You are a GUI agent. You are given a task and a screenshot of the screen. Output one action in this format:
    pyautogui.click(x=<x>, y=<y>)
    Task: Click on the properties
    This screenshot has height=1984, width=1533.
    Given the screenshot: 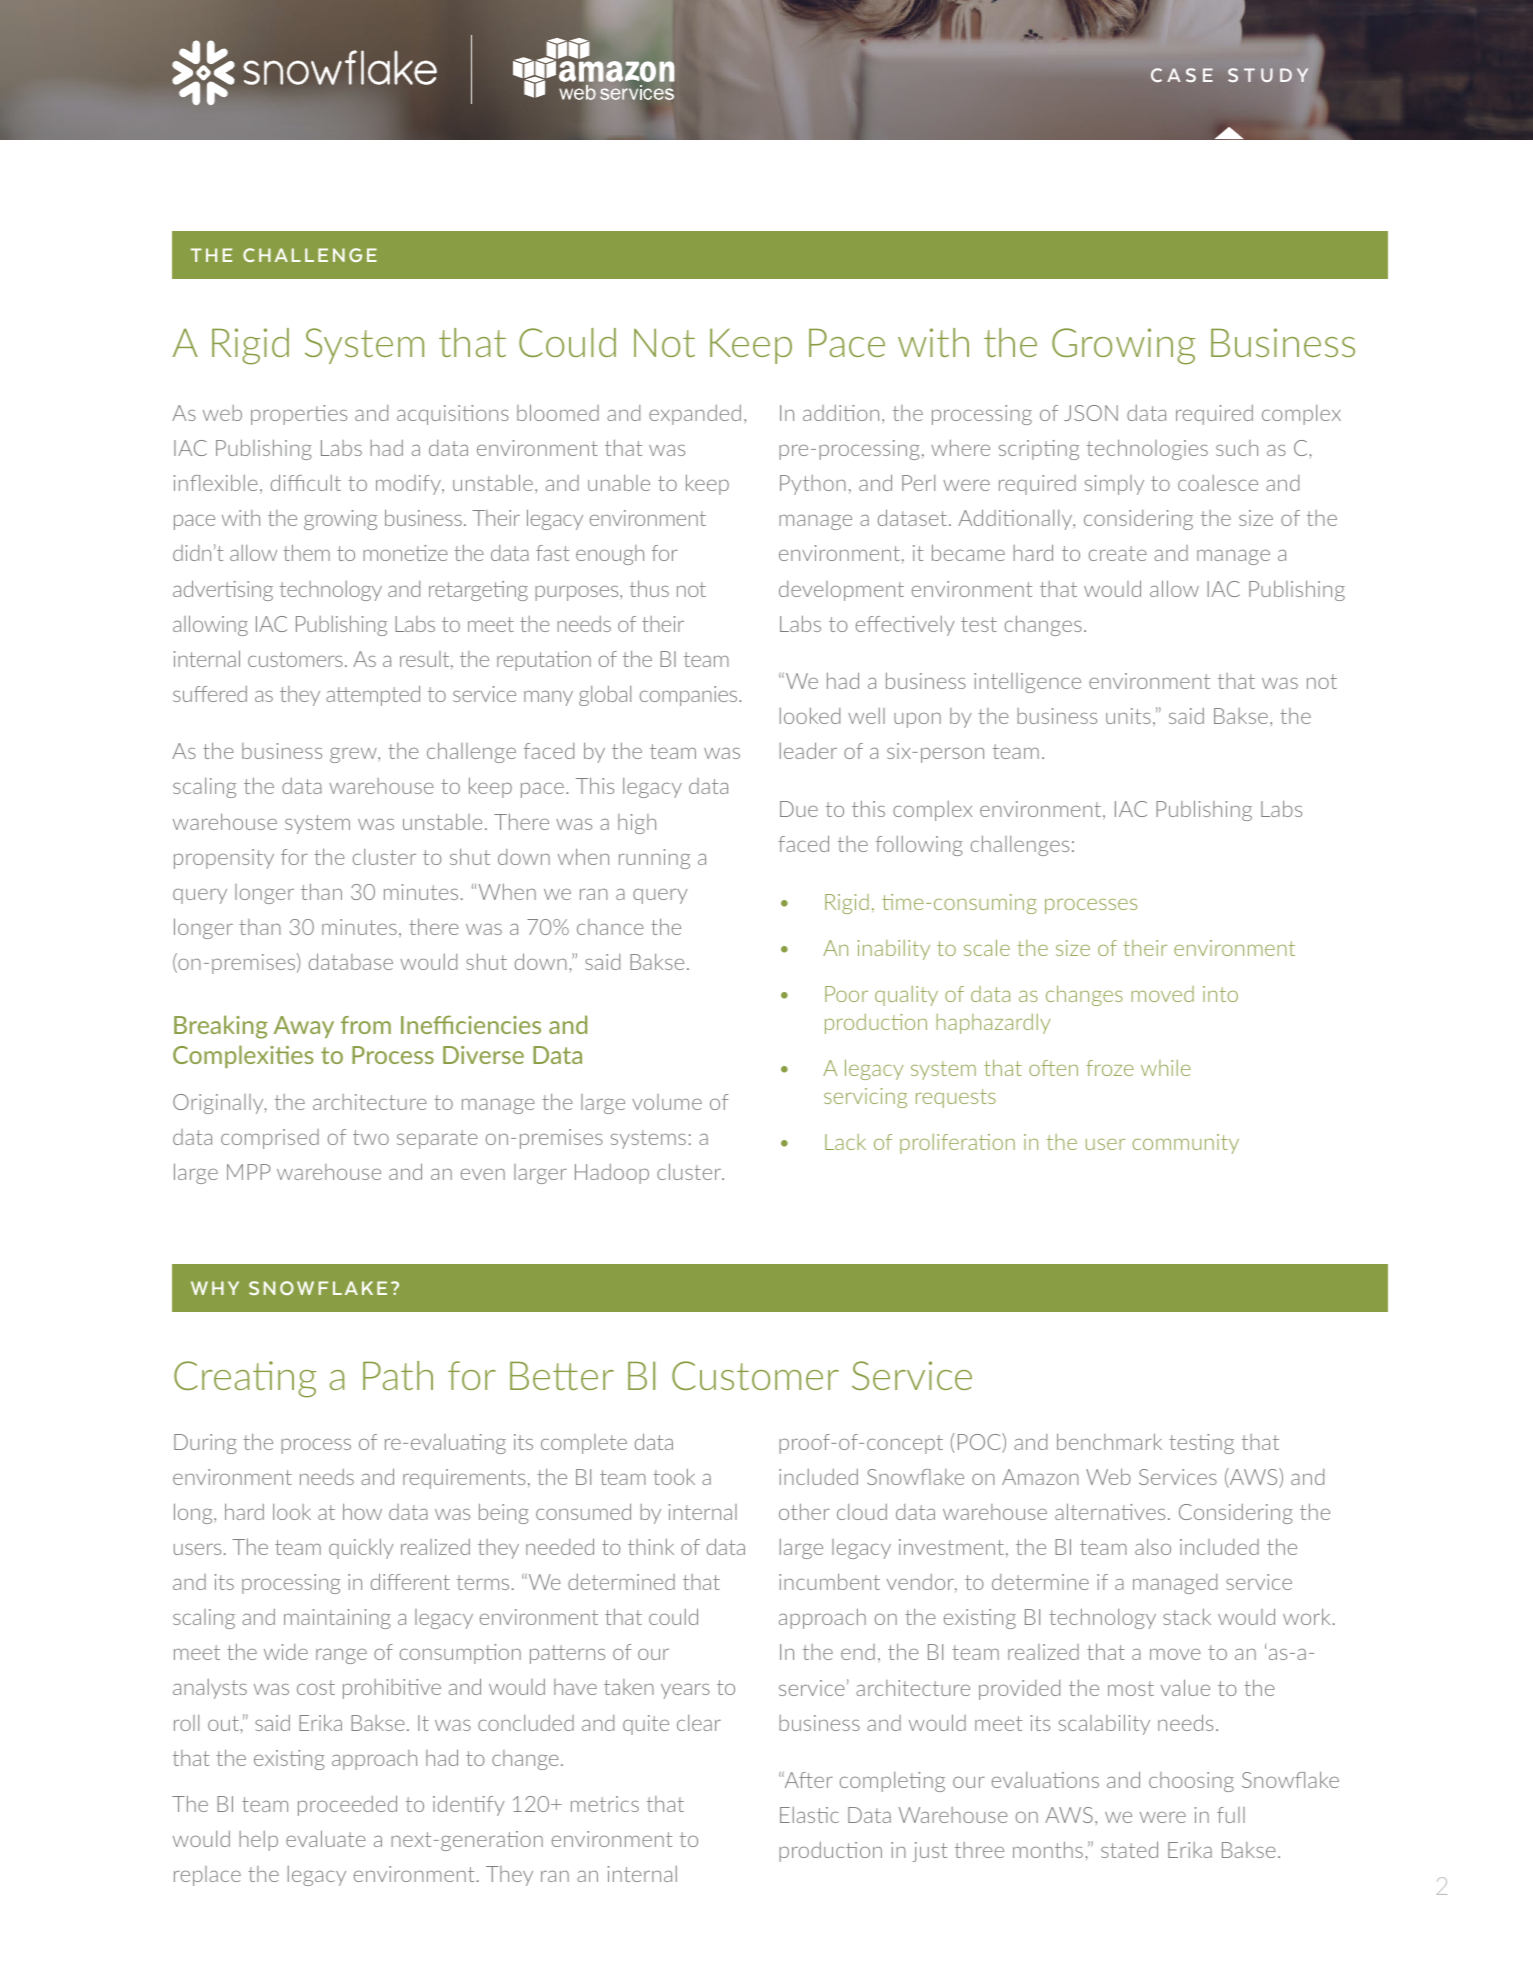 What is the action you would take?
    pyautogui.click(x=299, y=415)
